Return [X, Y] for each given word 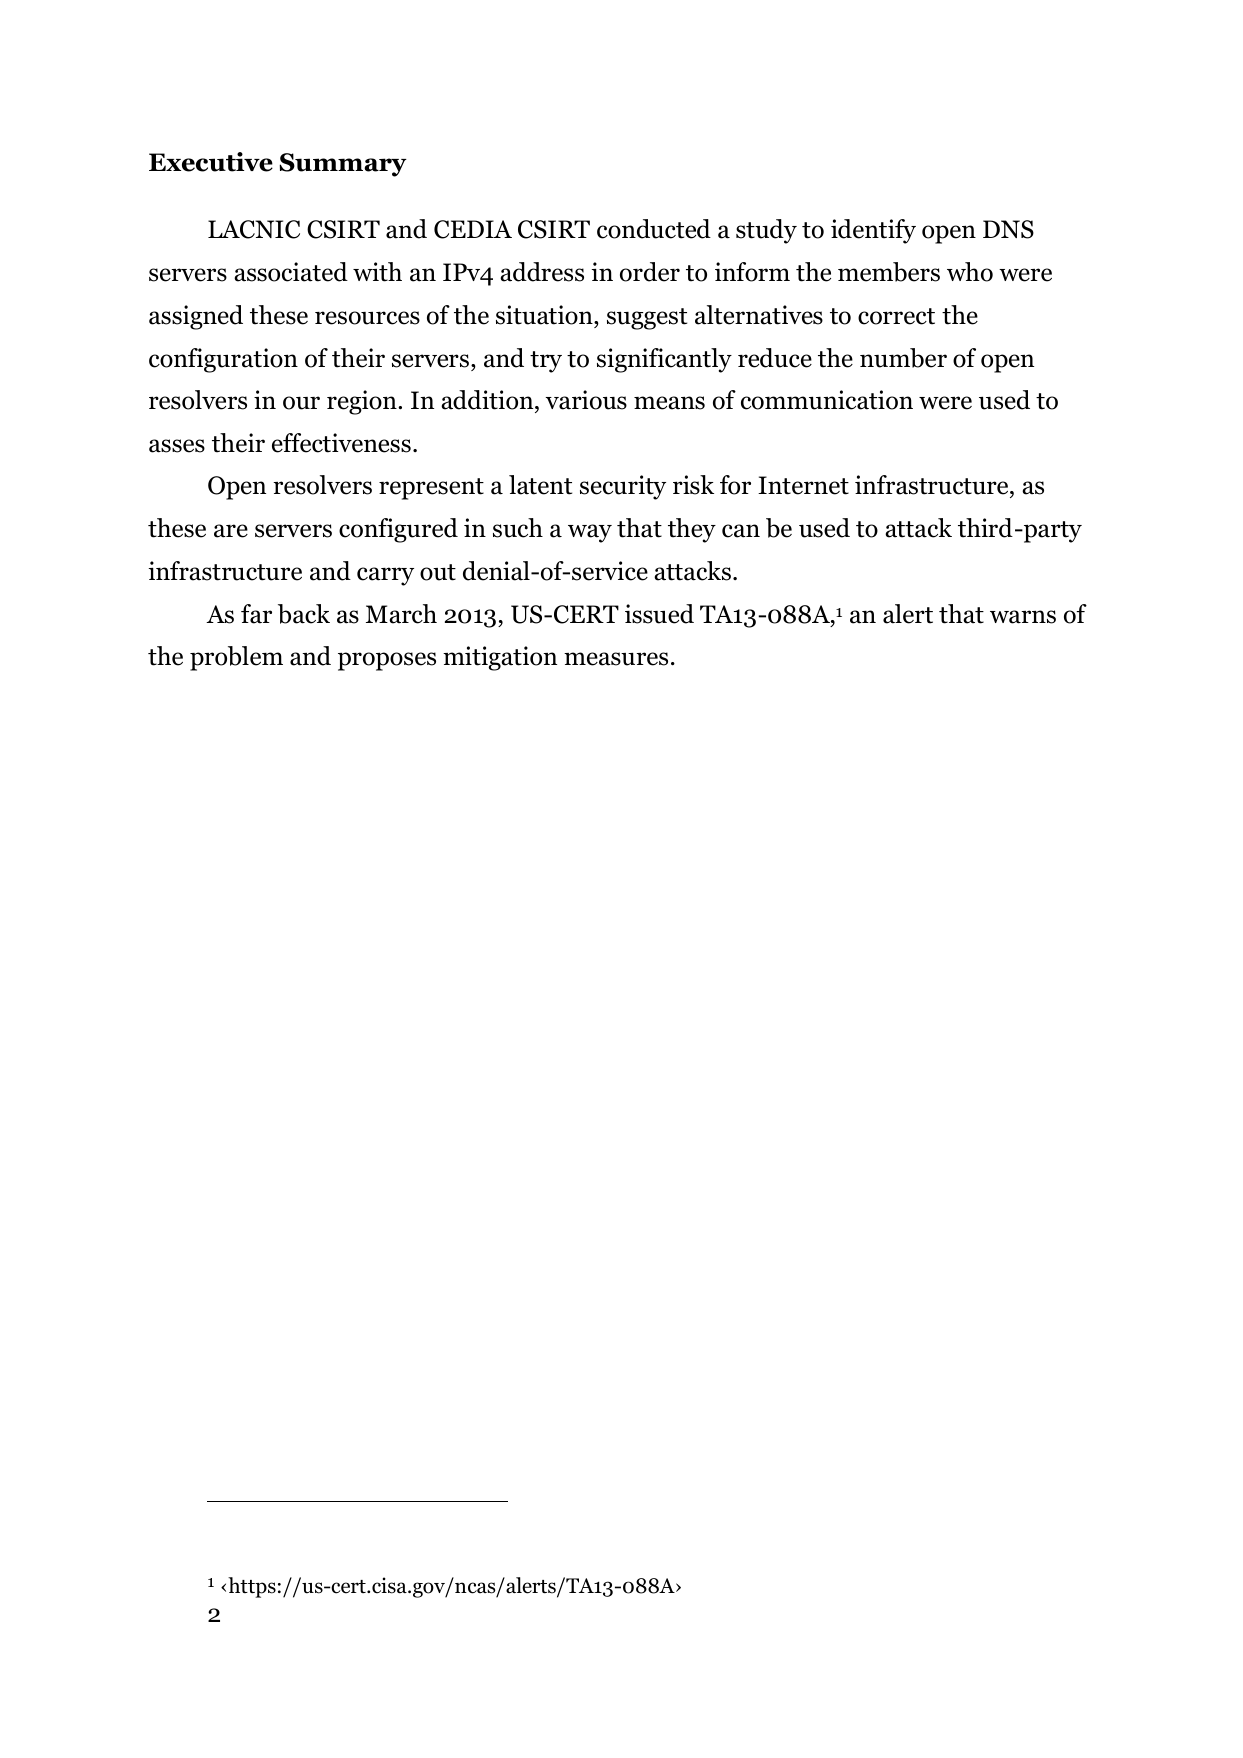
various [586, 400]
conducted [654, 229]
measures [616, 659]
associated [291, 272]
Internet [803, 485]
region [363, 402]
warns [1023, 617]
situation [545, 315]
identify [873, 231]
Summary [343, 165]
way [590, 533]
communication [827, 400]
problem [236, 658]
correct [896, 316]
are [231, 531]
